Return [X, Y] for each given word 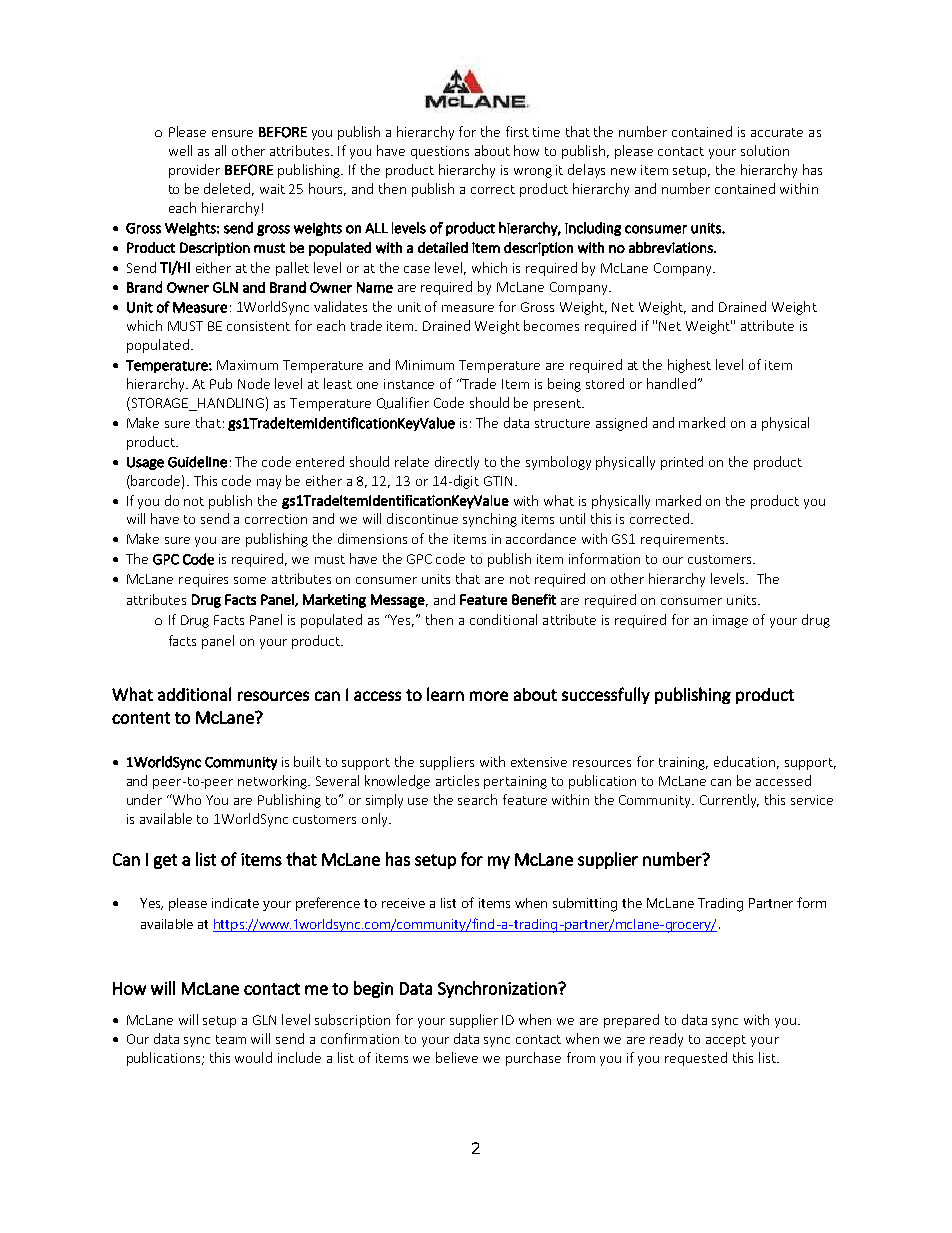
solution [765, 150]
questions [440, 152]
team [231, 1039]
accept [726, 1041]
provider [194, 171]
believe [457, 1057]
